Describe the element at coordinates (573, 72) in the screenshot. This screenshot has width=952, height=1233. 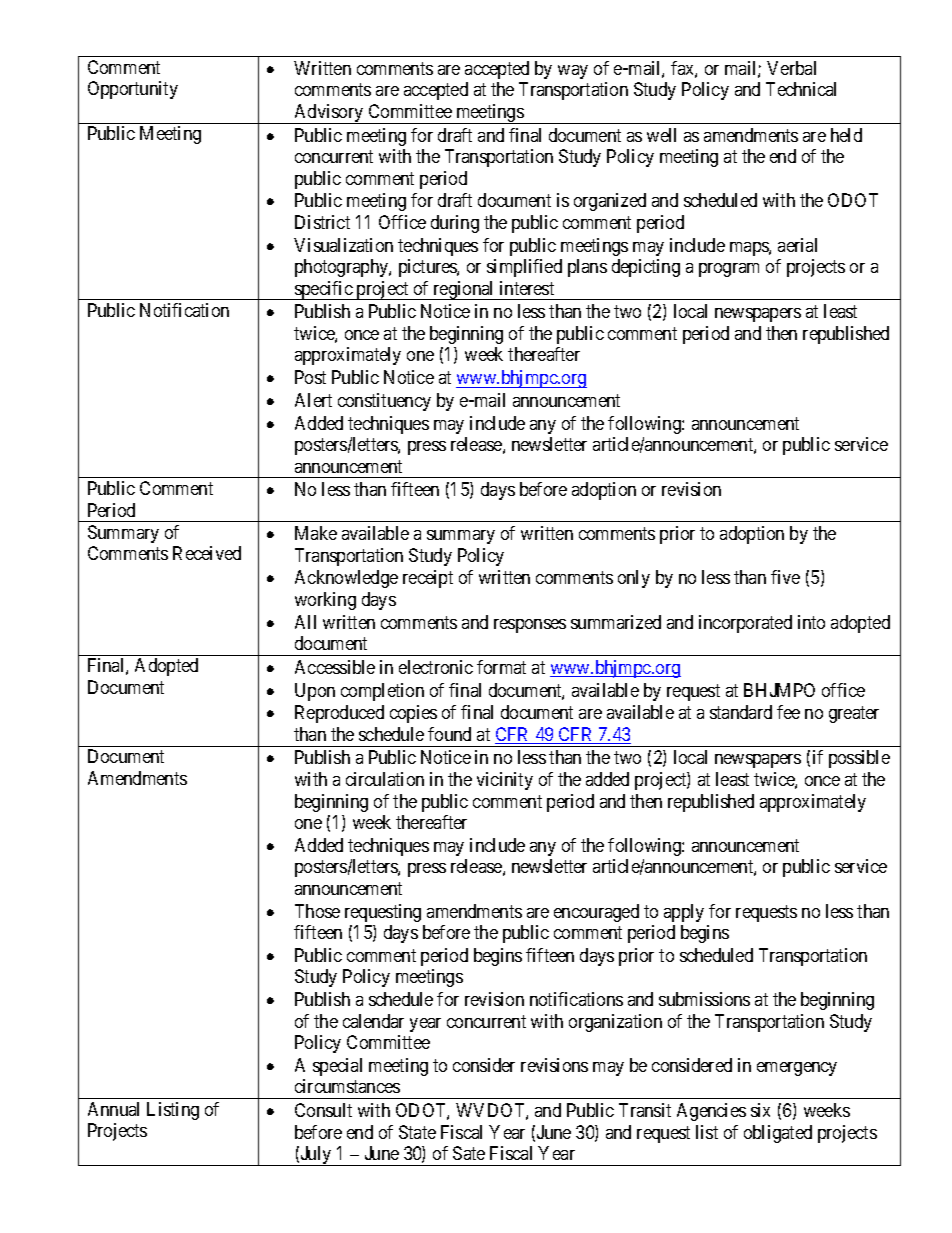
I see `way` at that location.
